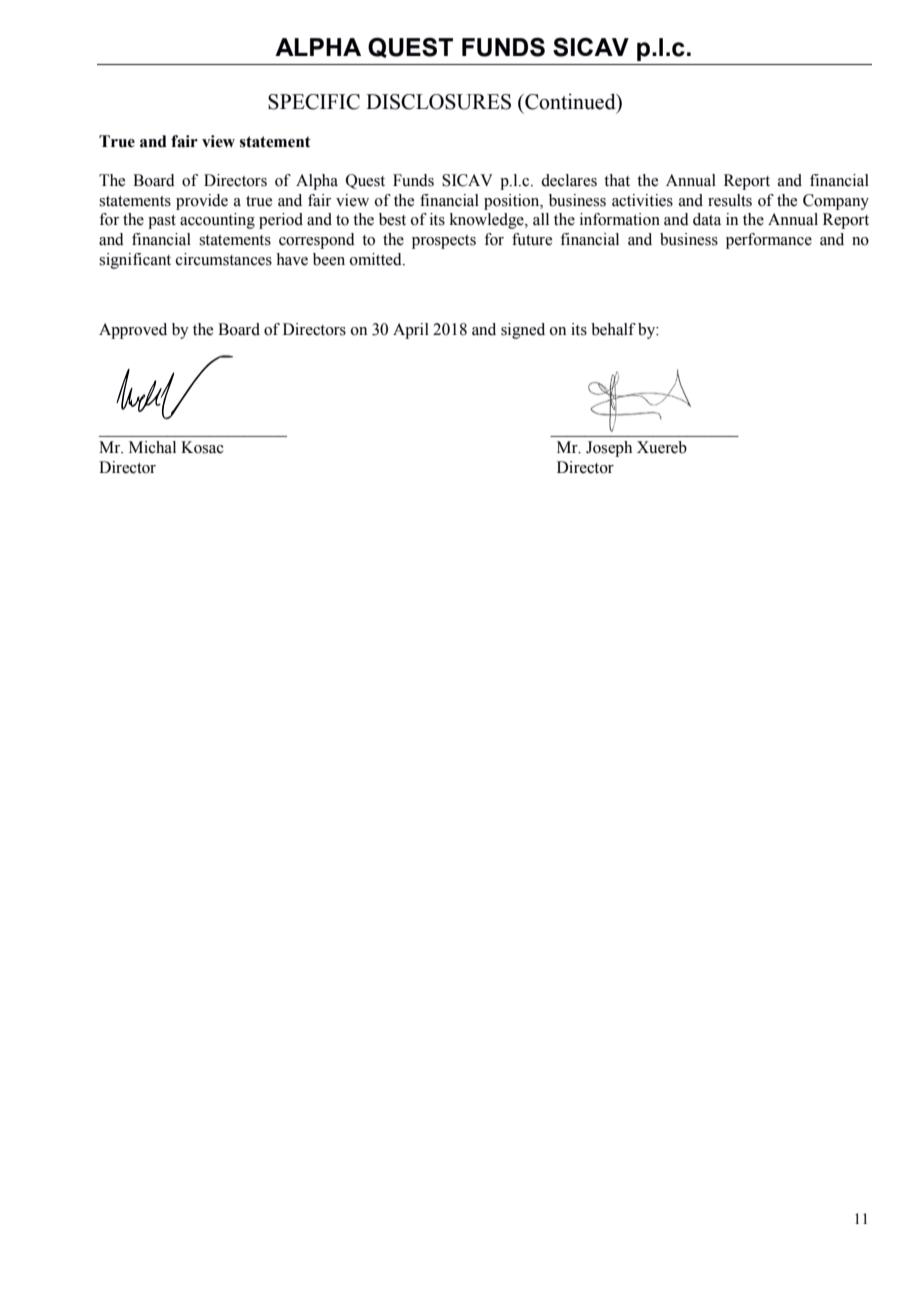 The height and width of the screenshot is (1307, 924). I want to click on Michal, so click(152, 447).
